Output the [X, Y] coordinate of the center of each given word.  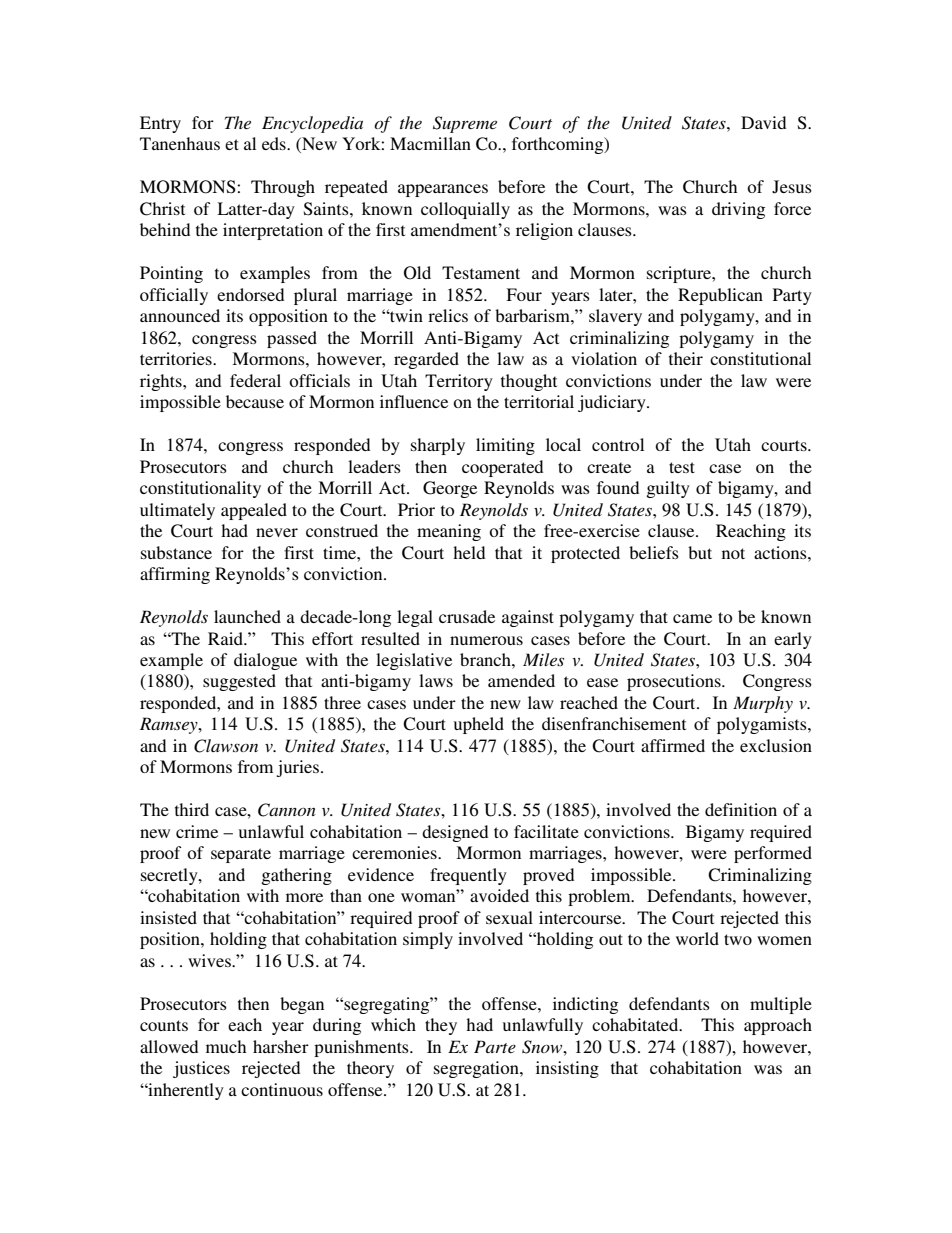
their [686, 358]
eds [275, 143]
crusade [467, 616]
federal [255, 380]
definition [741, 809]
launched [247, 616]
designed [455, 833]
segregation [477, 1069]
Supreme [465, 124]
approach [778, 1026]
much [226, 1046]
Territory [459, 382]
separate [241, 855]
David [763, 122]
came [692, 618]
